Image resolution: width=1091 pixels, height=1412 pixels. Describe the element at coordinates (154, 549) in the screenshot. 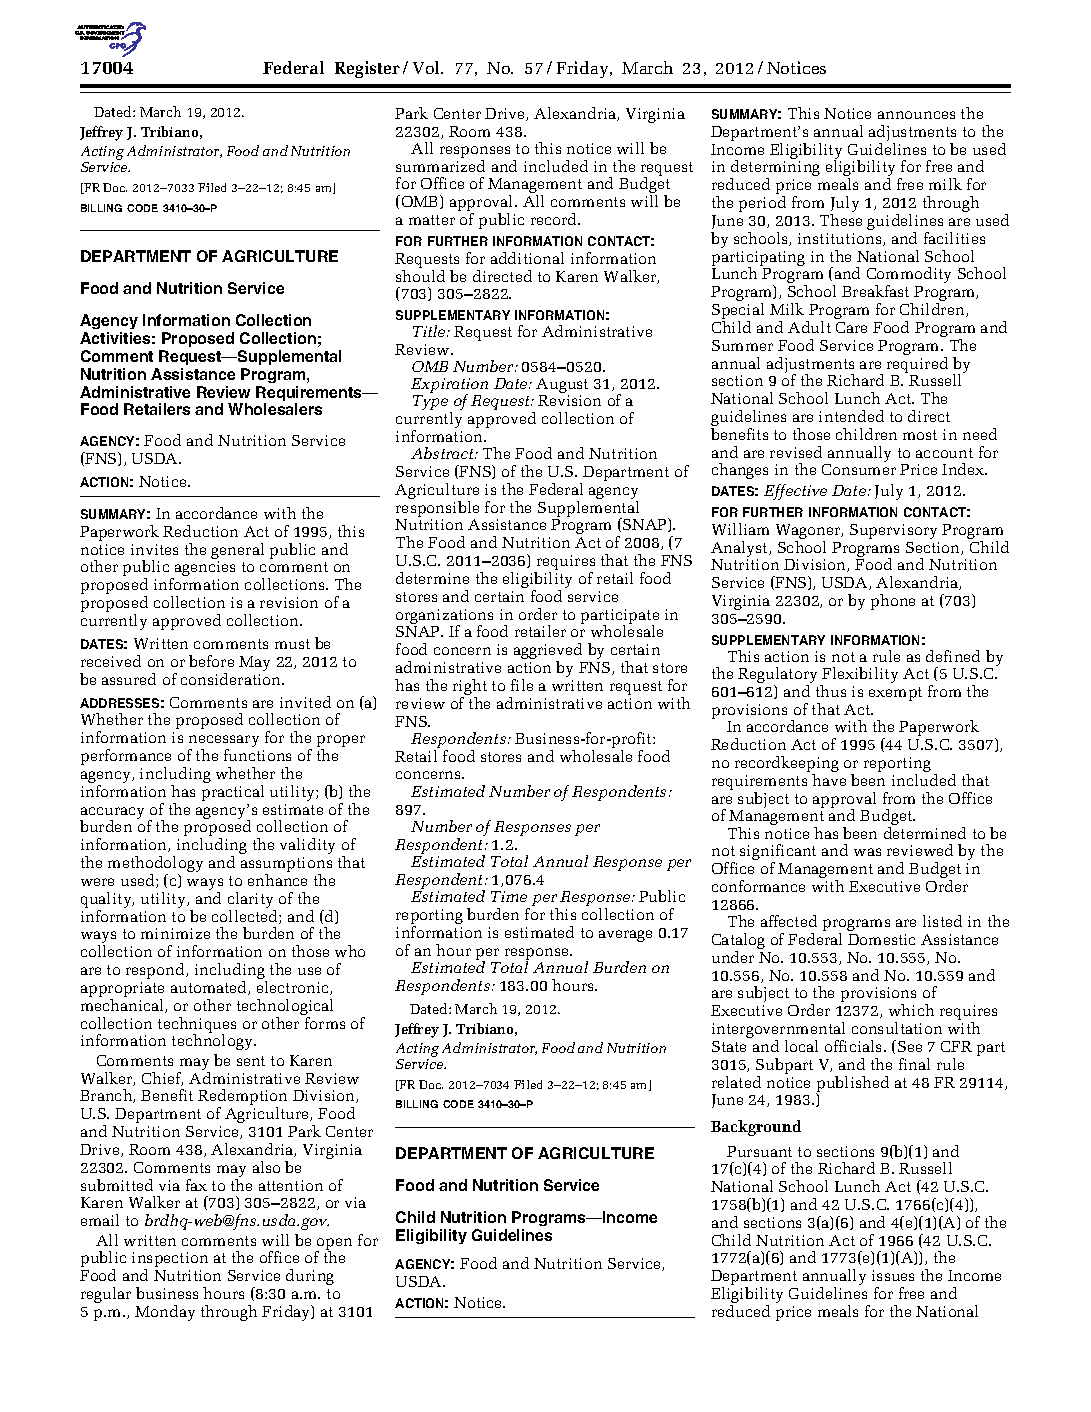

I see `invites` at that location.
